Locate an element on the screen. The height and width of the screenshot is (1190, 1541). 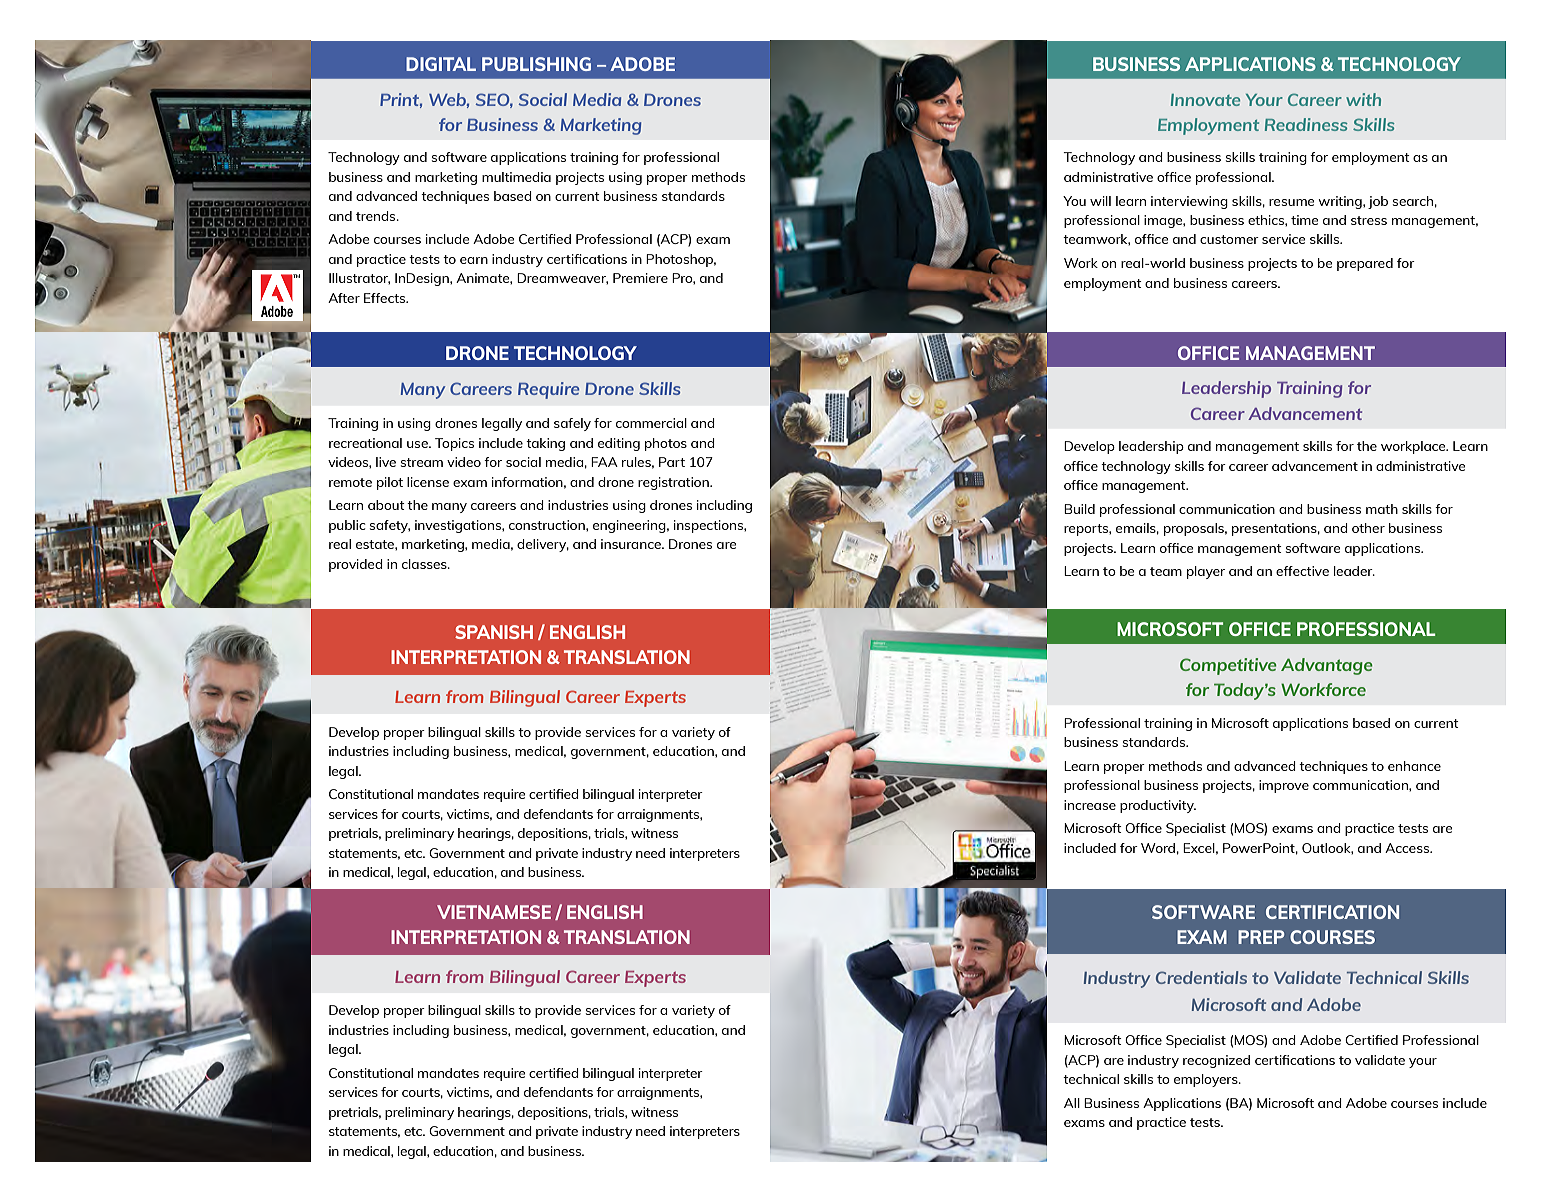
increase is located at coordinates (1090, 805).
